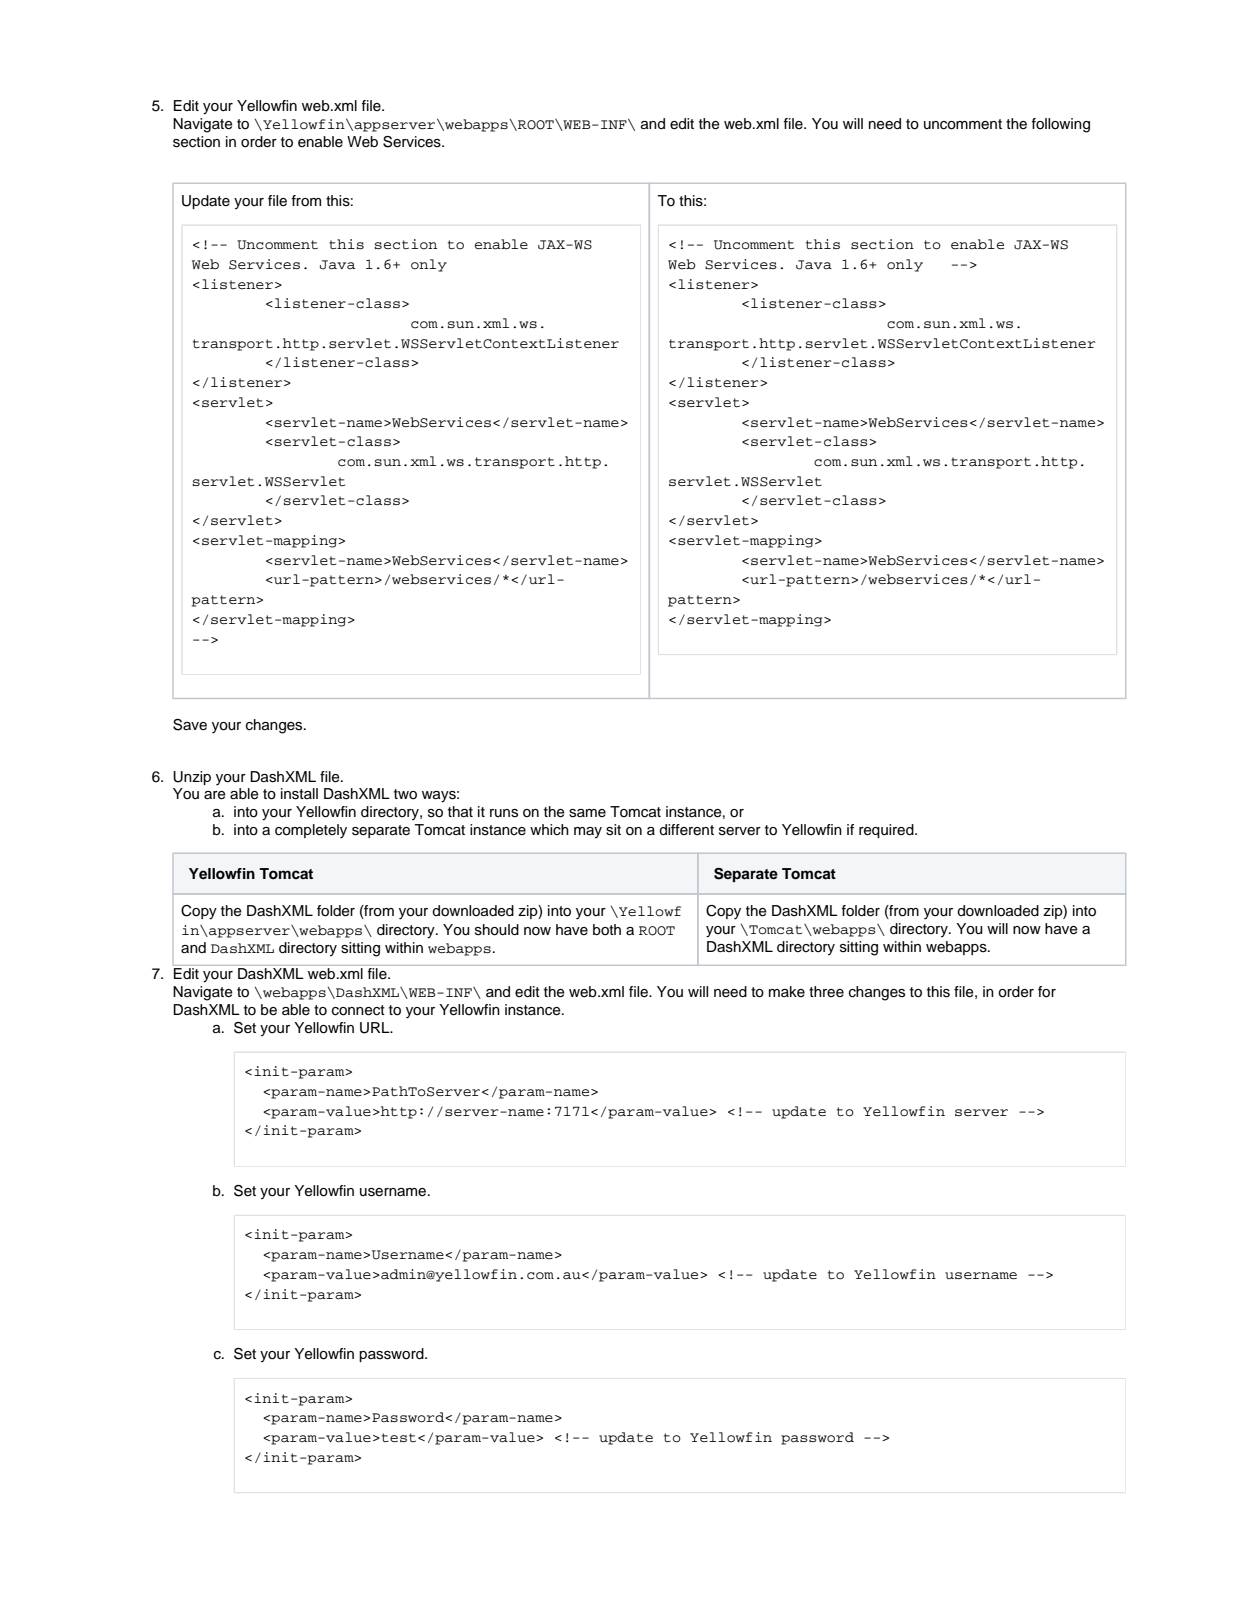  What do you see at coordinates (587, 813) in the page?
I see `same` at bounding box center [587, 813].
